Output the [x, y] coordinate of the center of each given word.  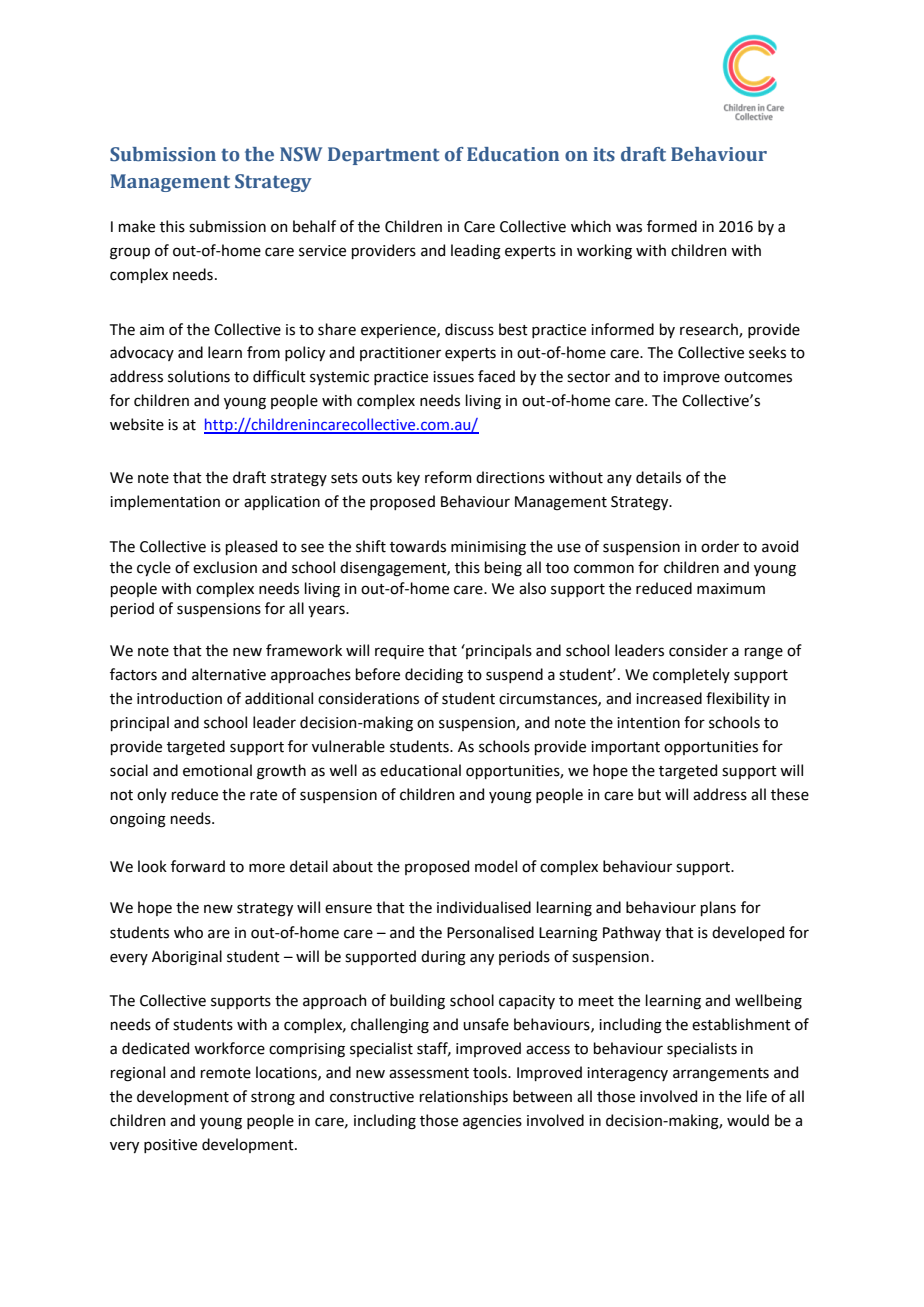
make [137, 226]
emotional [217, 770]
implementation [165, 502]
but [649, 794]
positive [170, 1146]
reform [448, 477]
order [720, 546]
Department [384, 156]
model [496, 866]
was [629, 228]
